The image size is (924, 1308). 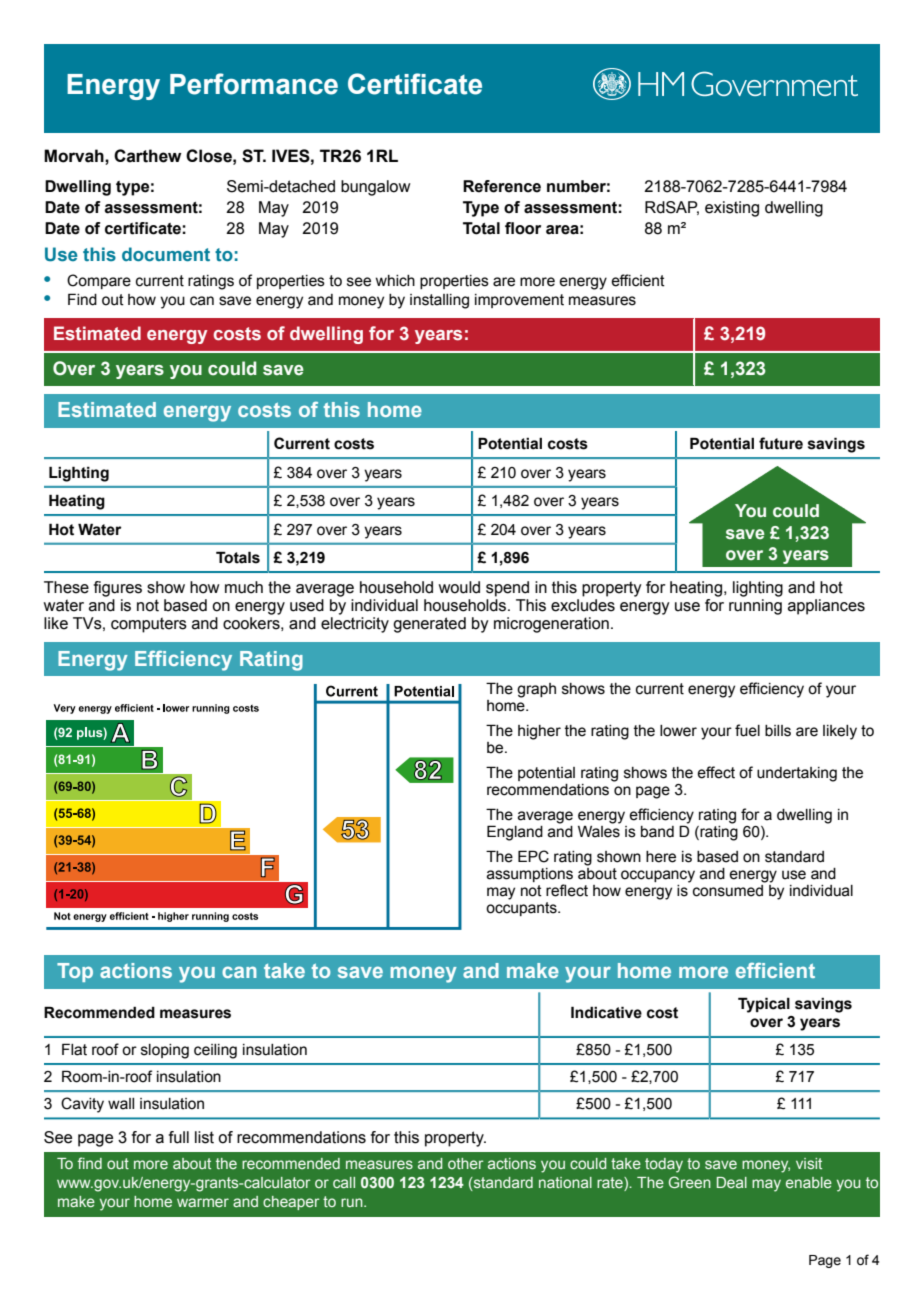 What do you see at coordinates (732, 1182) in the page?
I see `Deal` at bounding box center [732, 1182].
